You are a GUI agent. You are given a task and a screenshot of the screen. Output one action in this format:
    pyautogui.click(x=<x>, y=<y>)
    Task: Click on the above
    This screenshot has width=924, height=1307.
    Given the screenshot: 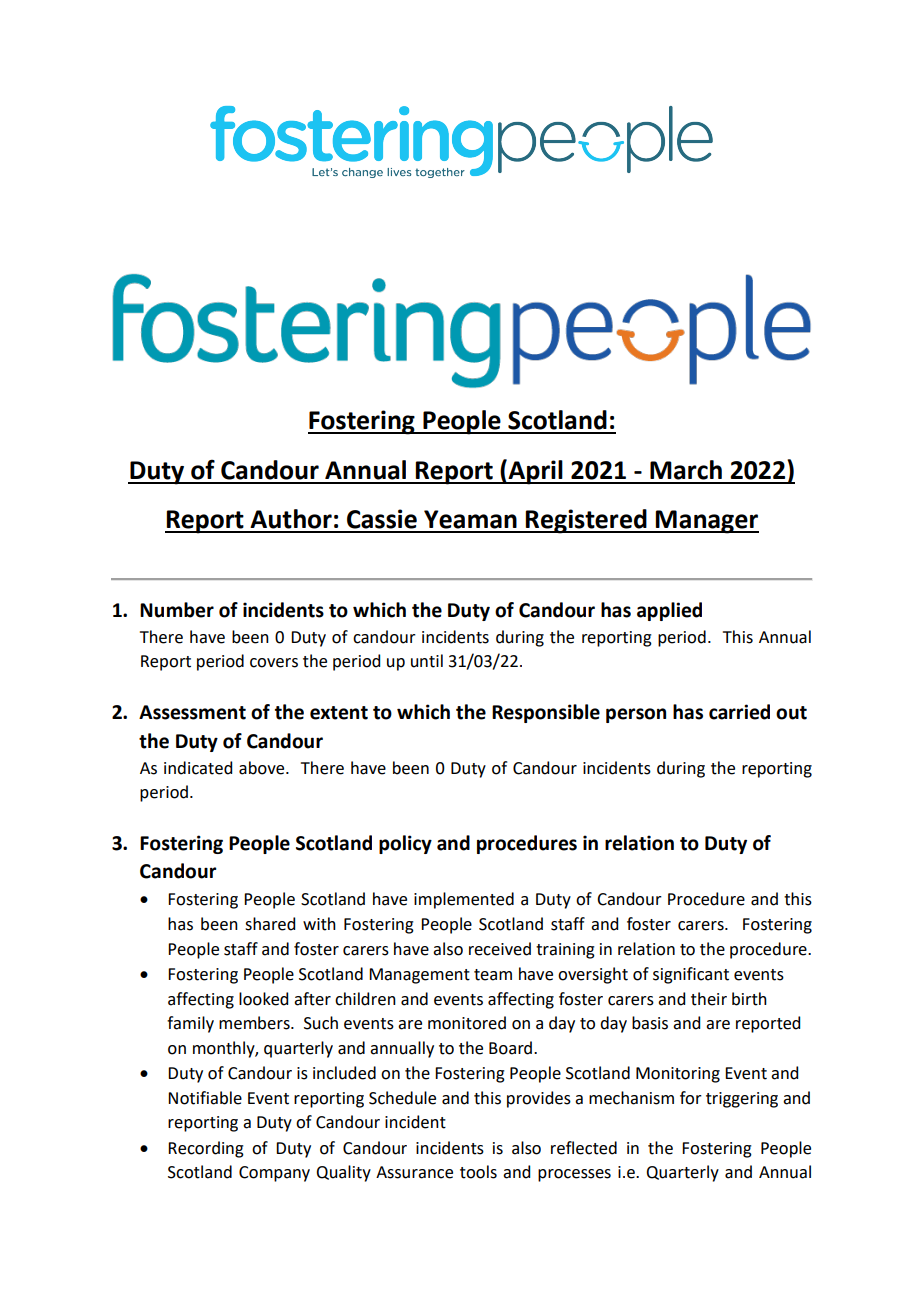 What is the action you would take?
    pyautogui.click(x=263, y=768)
